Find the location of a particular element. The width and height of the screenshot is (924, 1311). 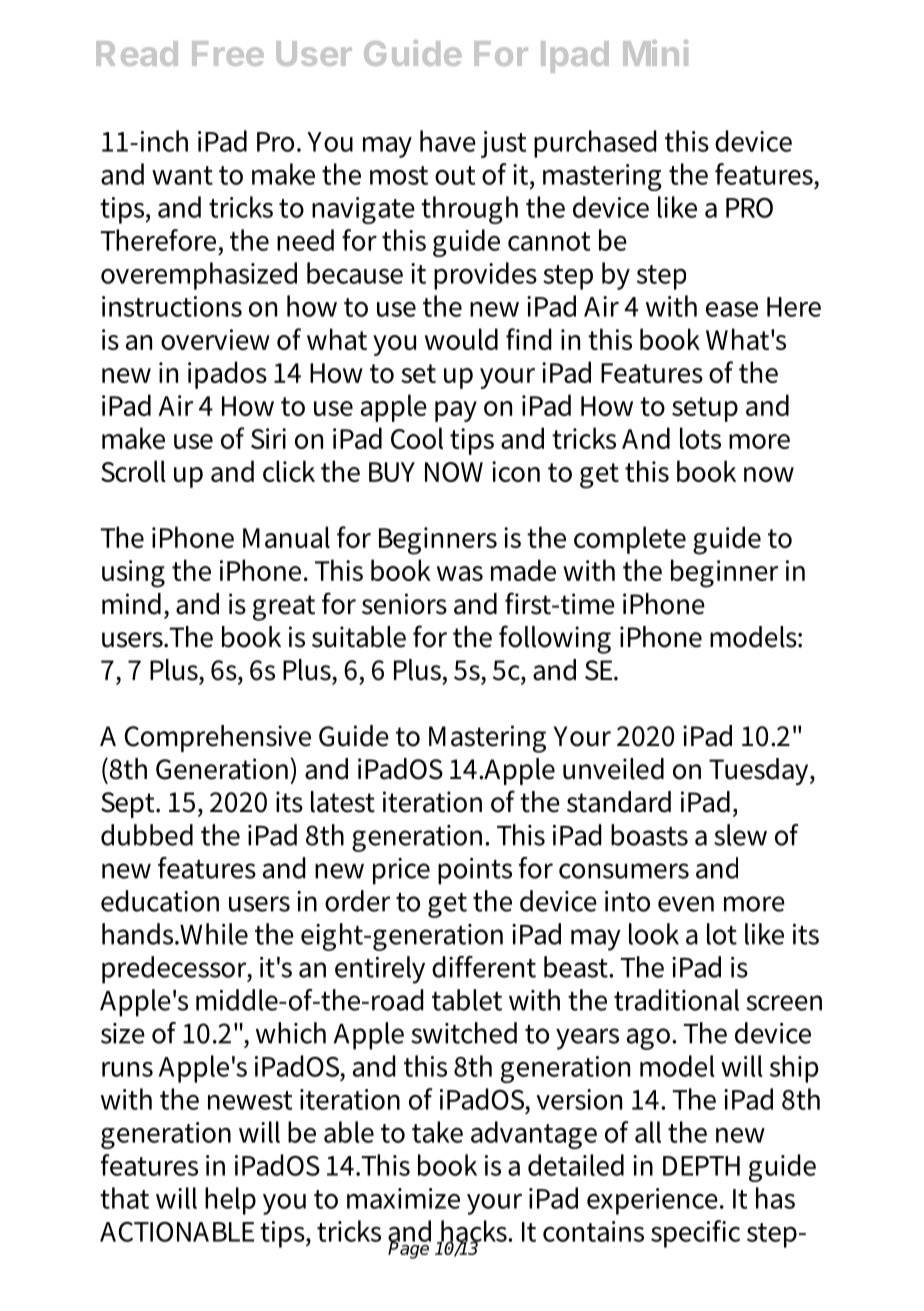

help is located at coordinates (230, 1201).
